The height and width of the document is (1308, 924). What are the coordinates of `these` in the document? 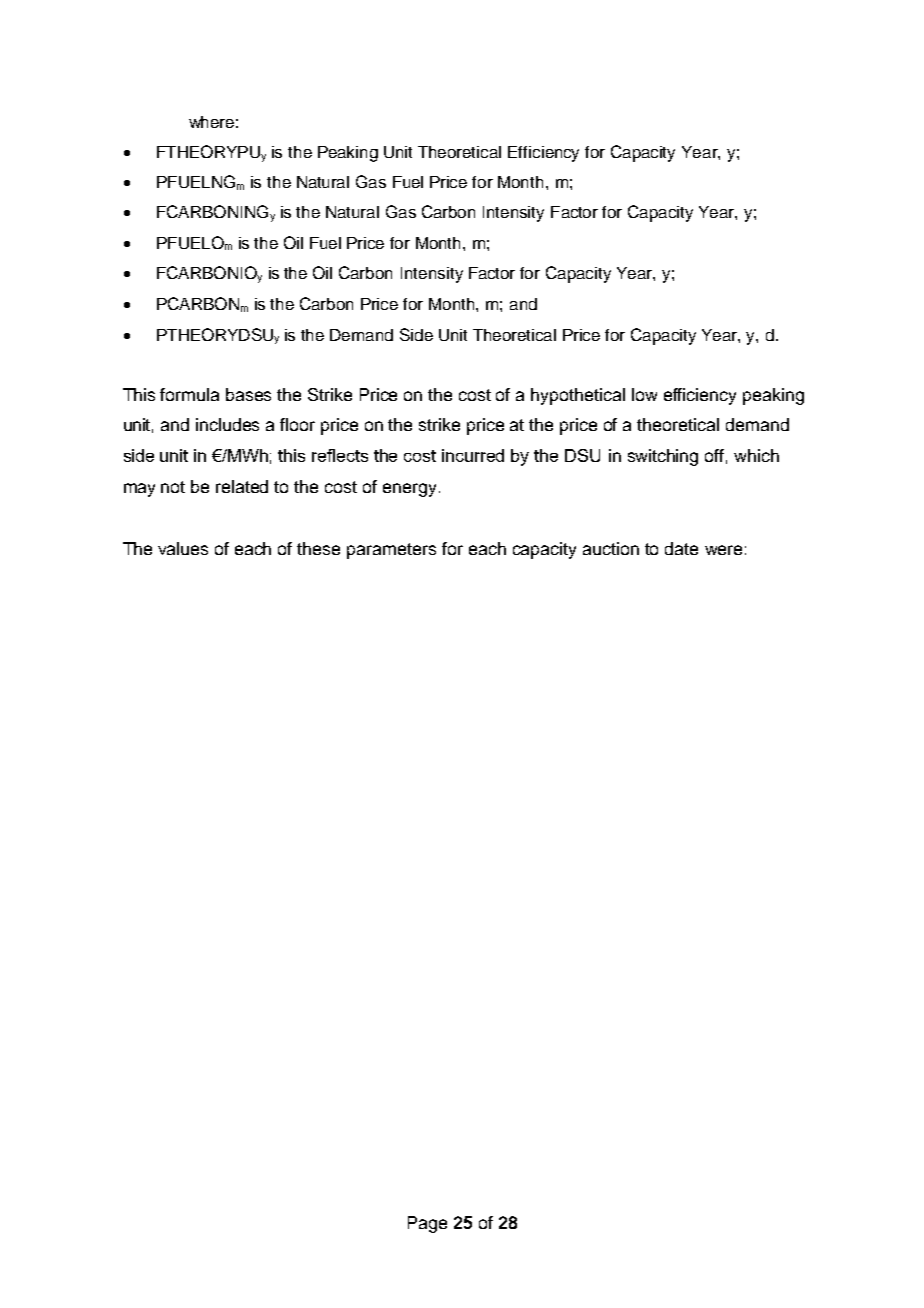 It's located at (318, 548).
